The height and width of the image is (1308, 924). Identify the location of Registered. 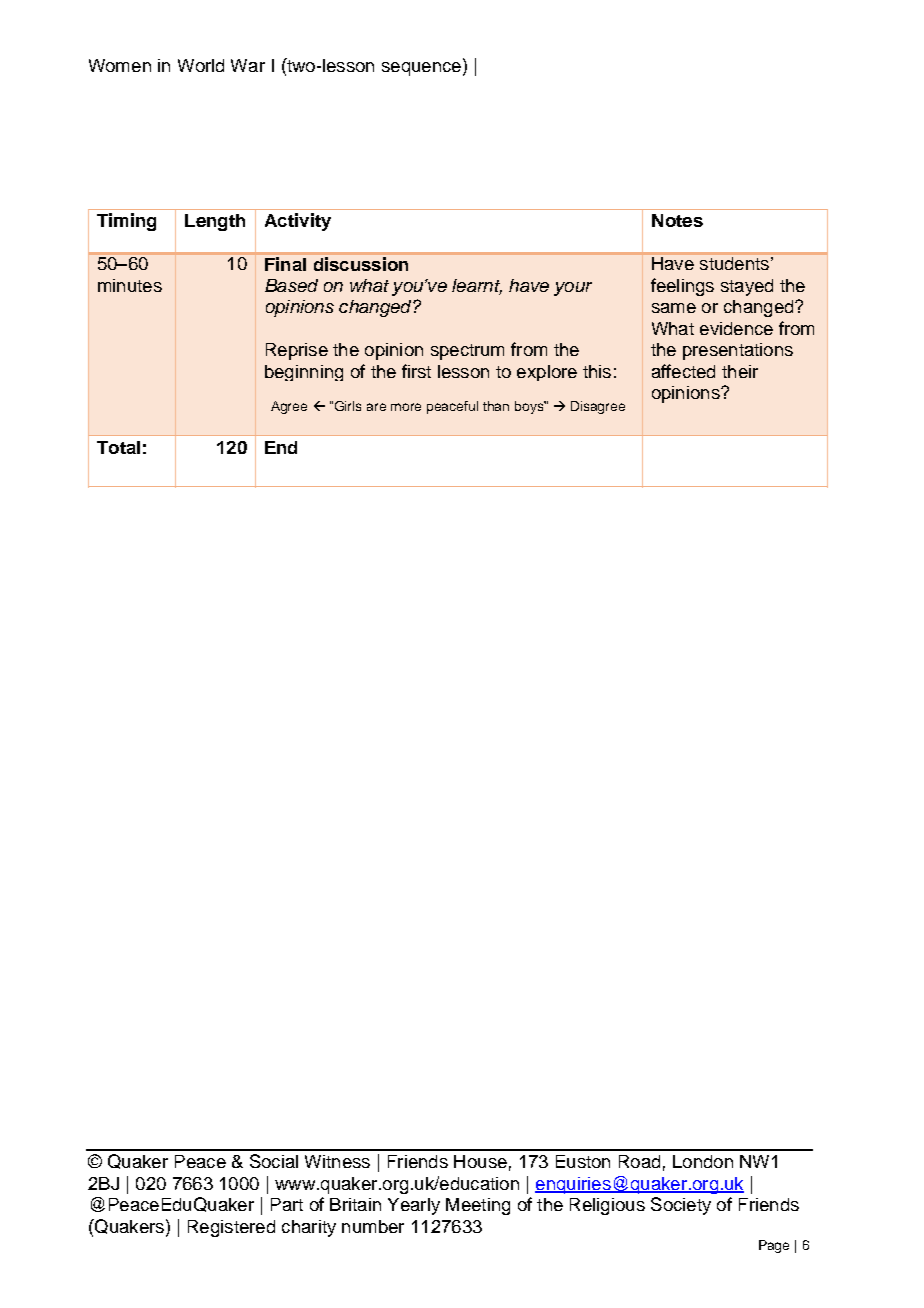
(231, 1228).
